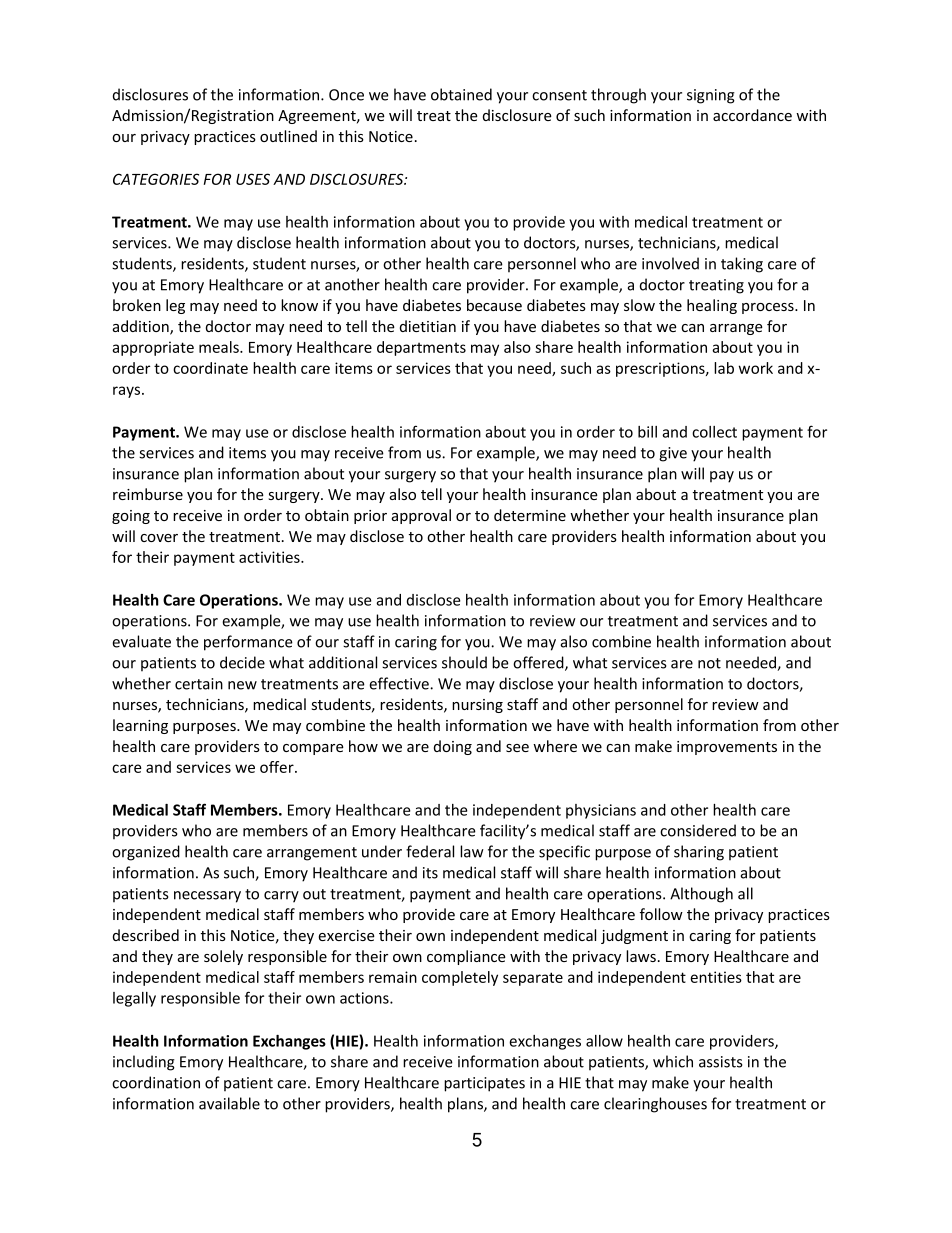  I want to click on its, so click(430, 873).
